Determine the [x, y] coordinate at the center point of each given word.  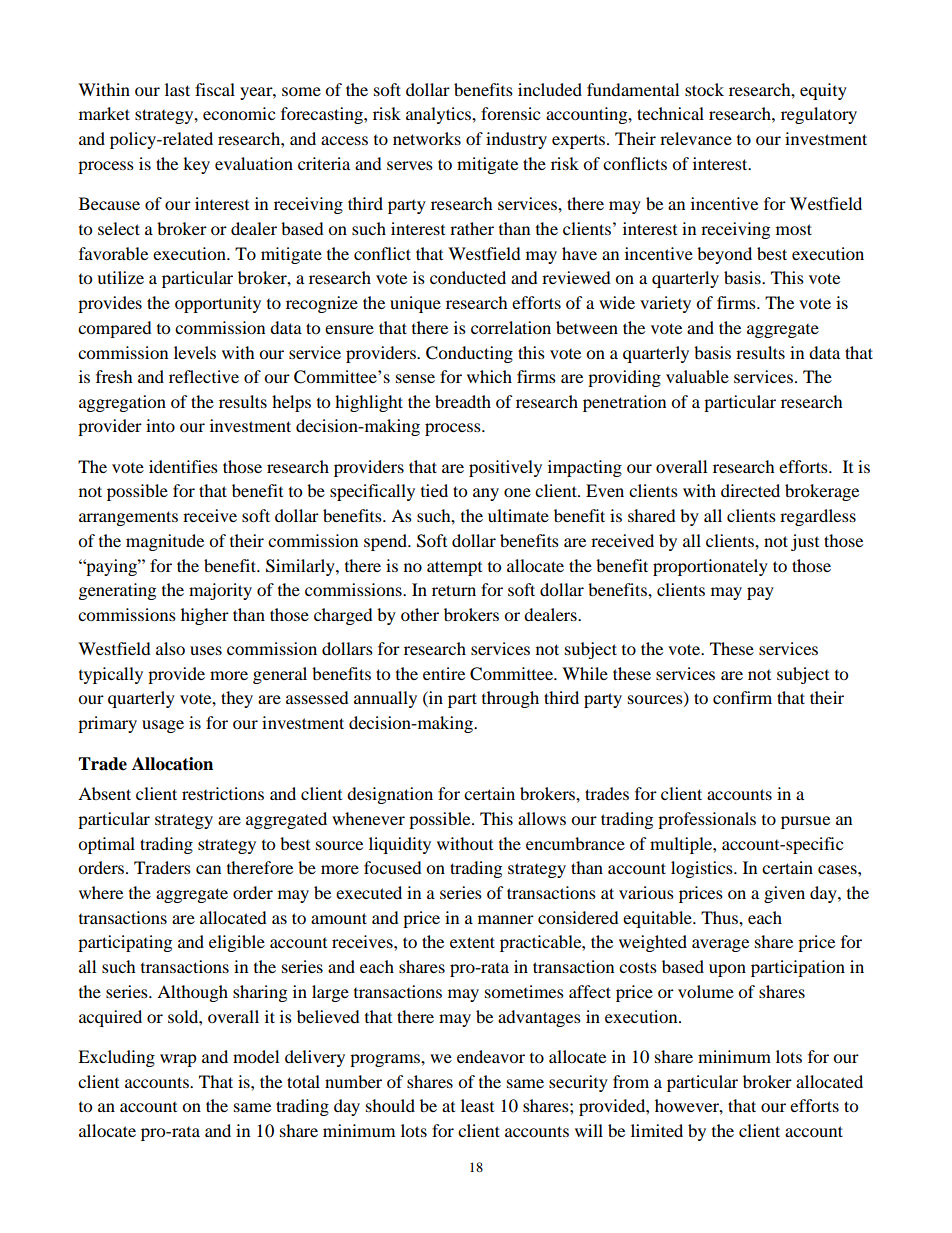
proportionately [710, 567]
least [477, 1105]
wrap [178, 1060]
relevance [696, 138]
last [177, 89]
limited [657, 1130]
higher [205, 616]
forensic [510, 113]
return [454, 590]
